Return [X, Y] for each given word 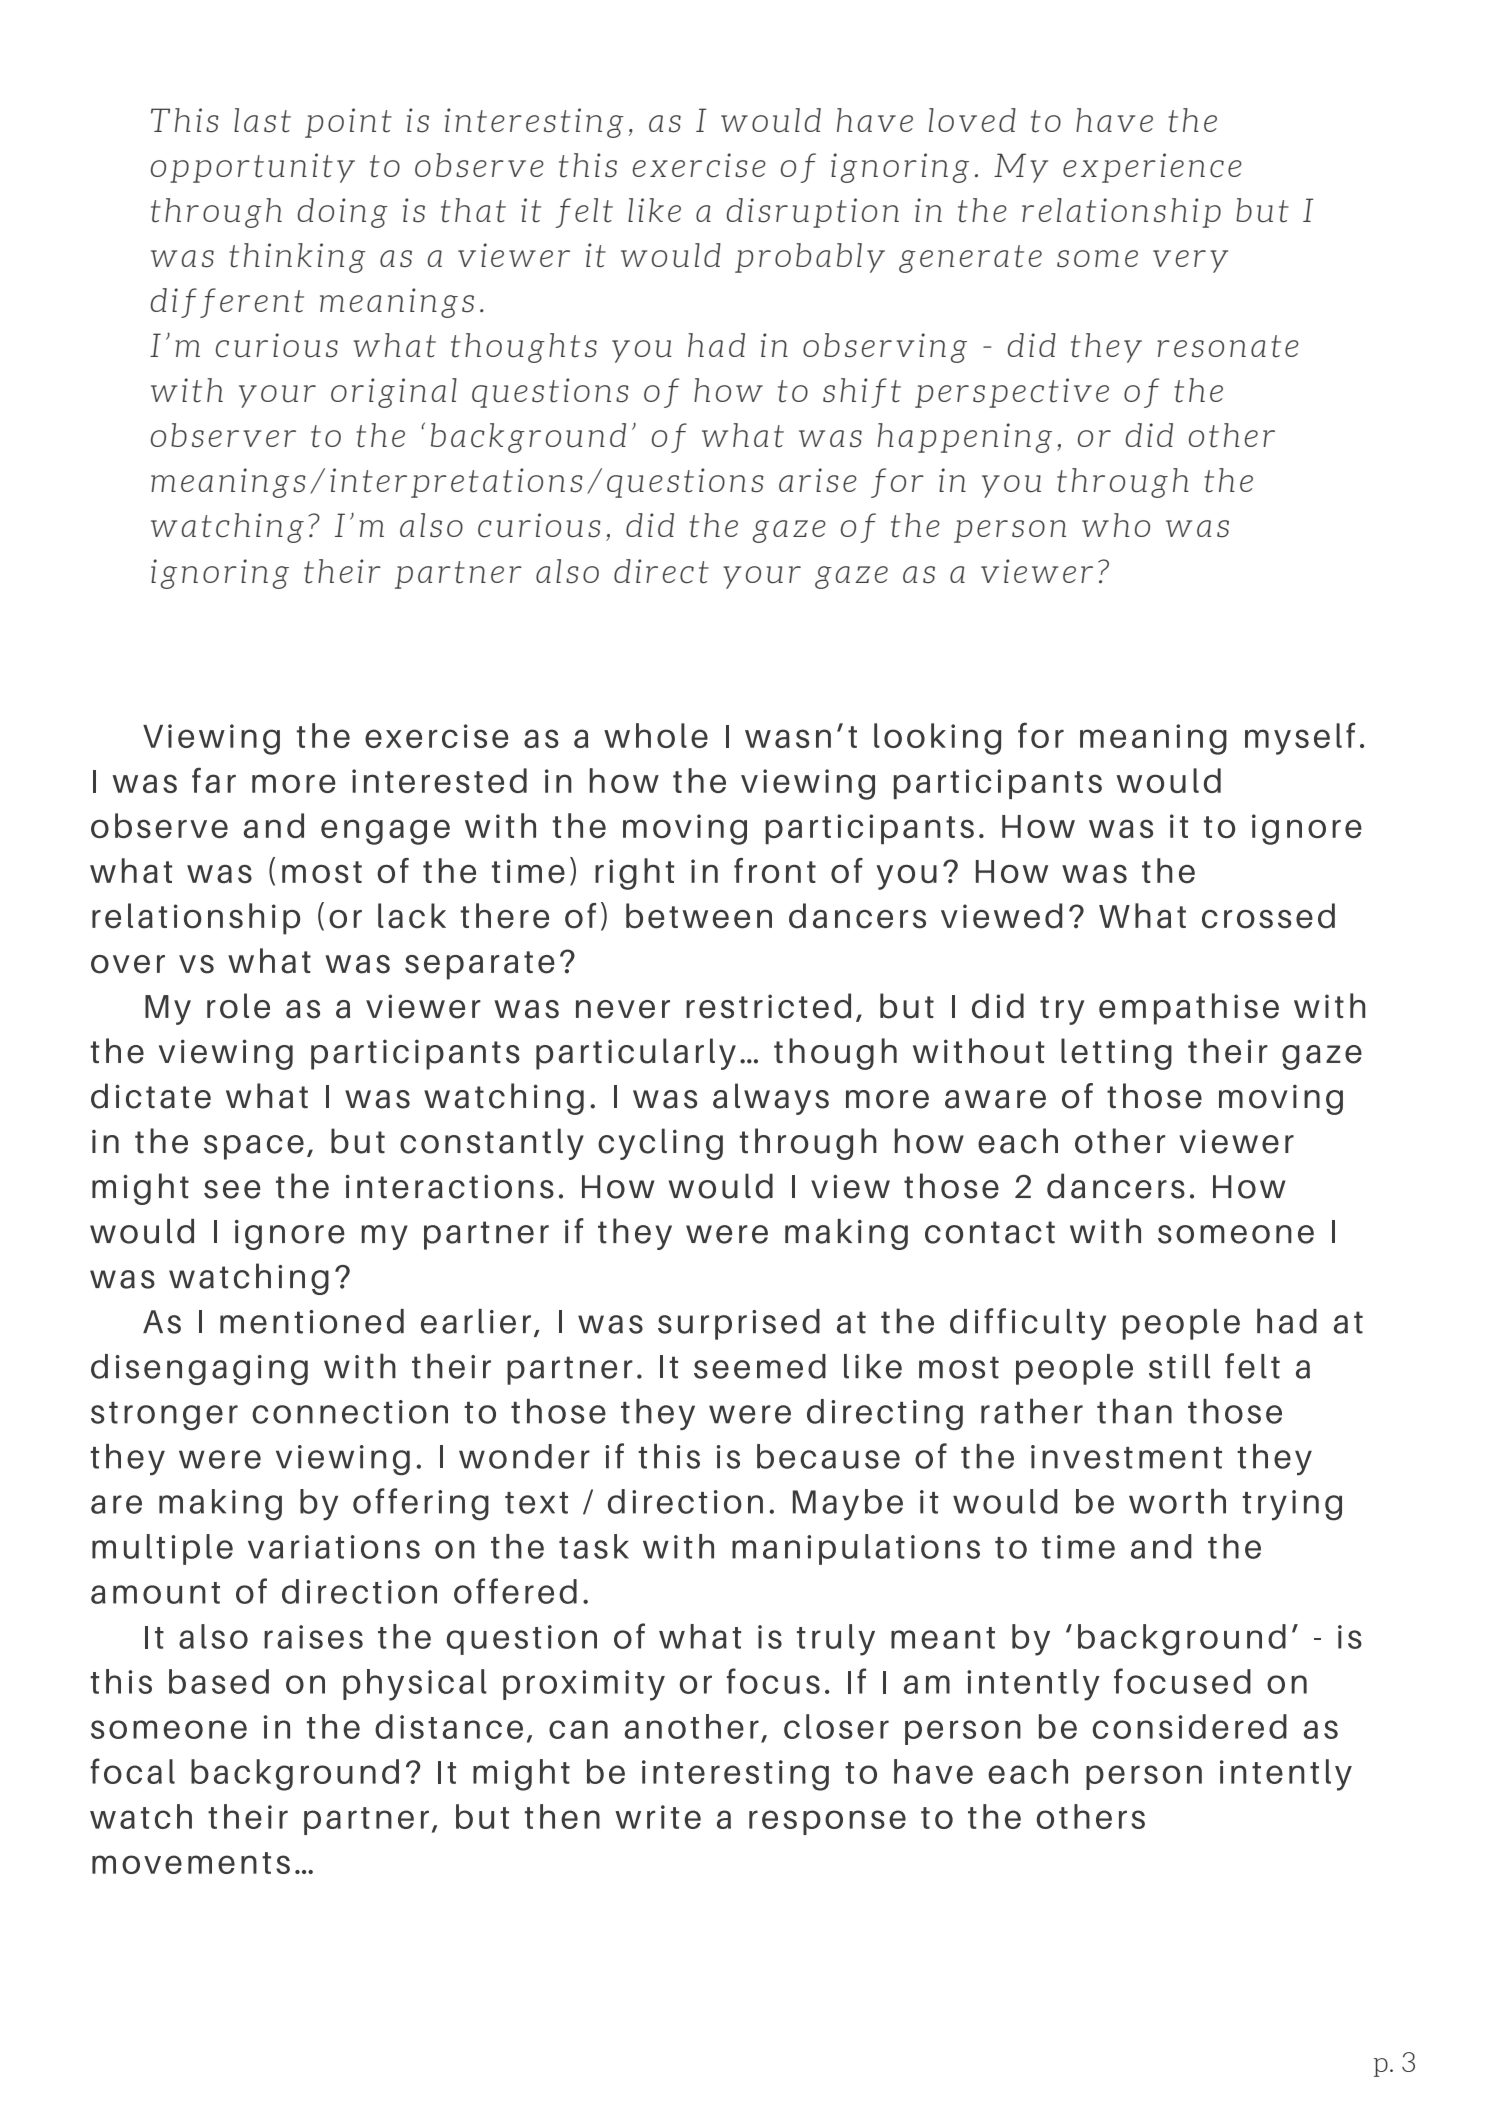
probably [810, 258]
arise [818, 480]
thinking [297, 258]
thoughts [524, 348]
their [342, 571]
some [1097, 259]
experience [1152, 168]
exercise [699, 165]
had [716, 345]
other [1232, 435]
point [348, 123]
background [528, 438]
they [1106, 348]
